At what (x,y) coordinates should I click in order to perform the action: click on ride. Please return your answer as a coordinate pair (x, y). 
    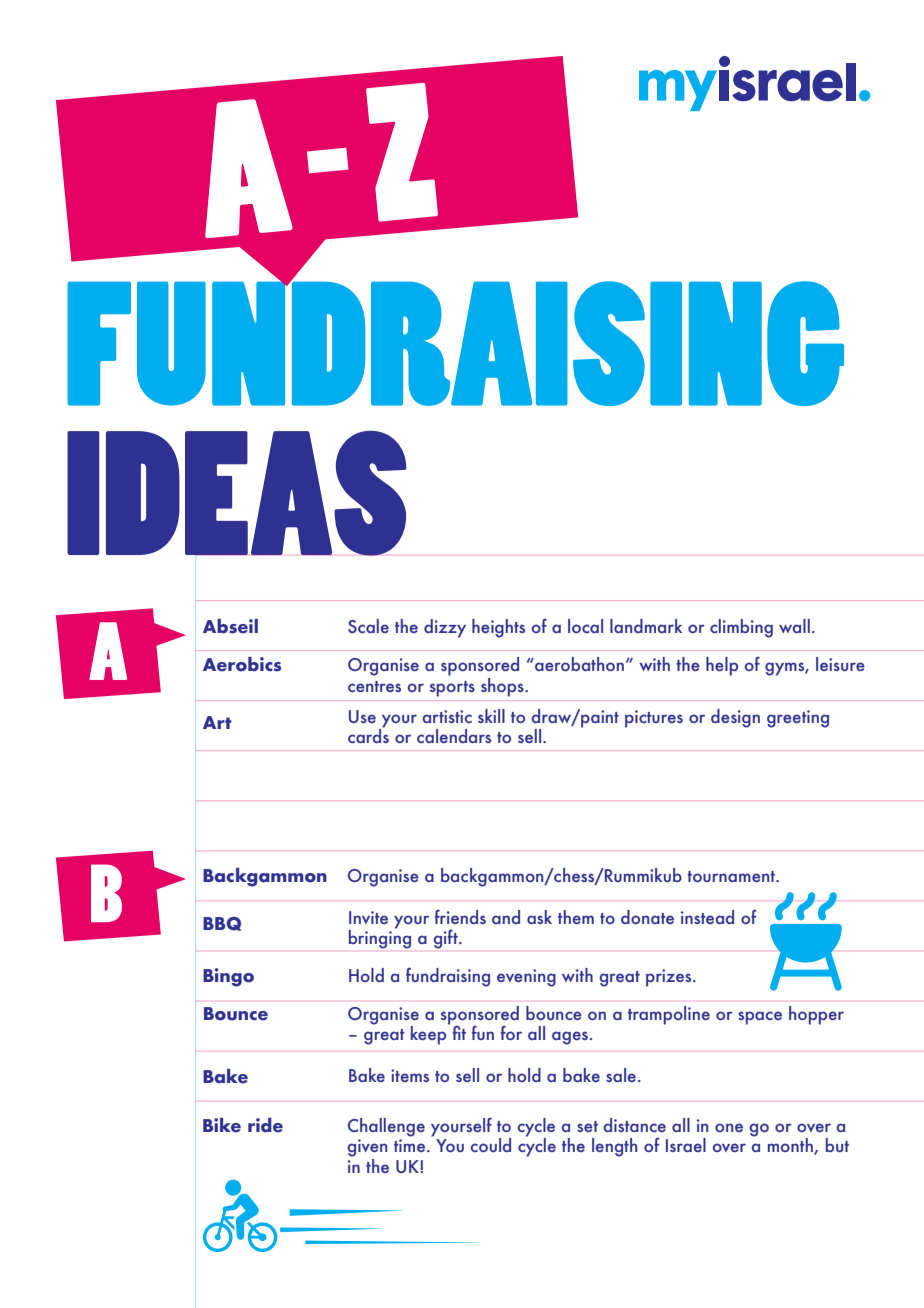
    Looking at the image, I should click on (265, 1125).
